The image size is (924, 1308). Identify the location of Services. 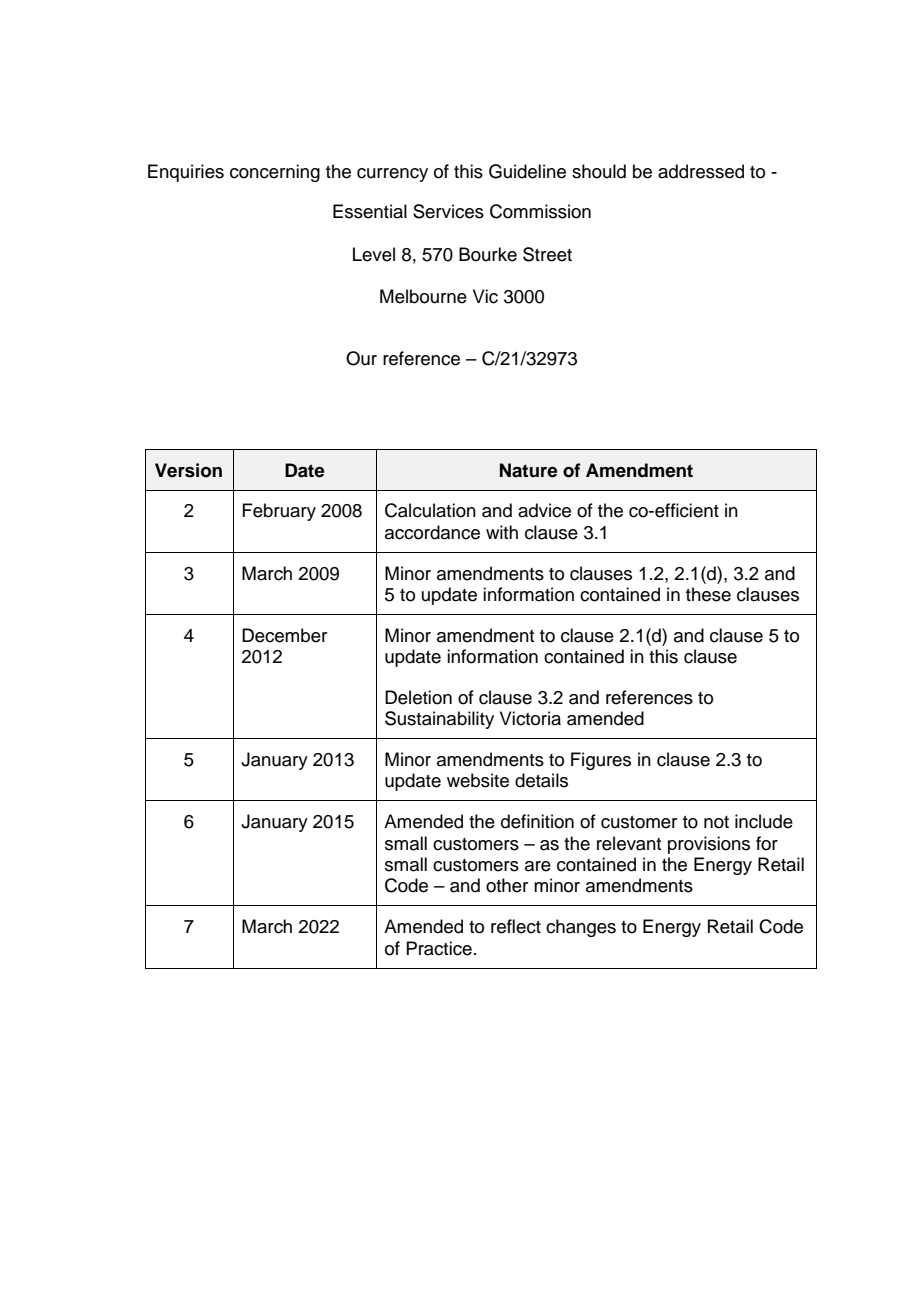
(448, 211).
